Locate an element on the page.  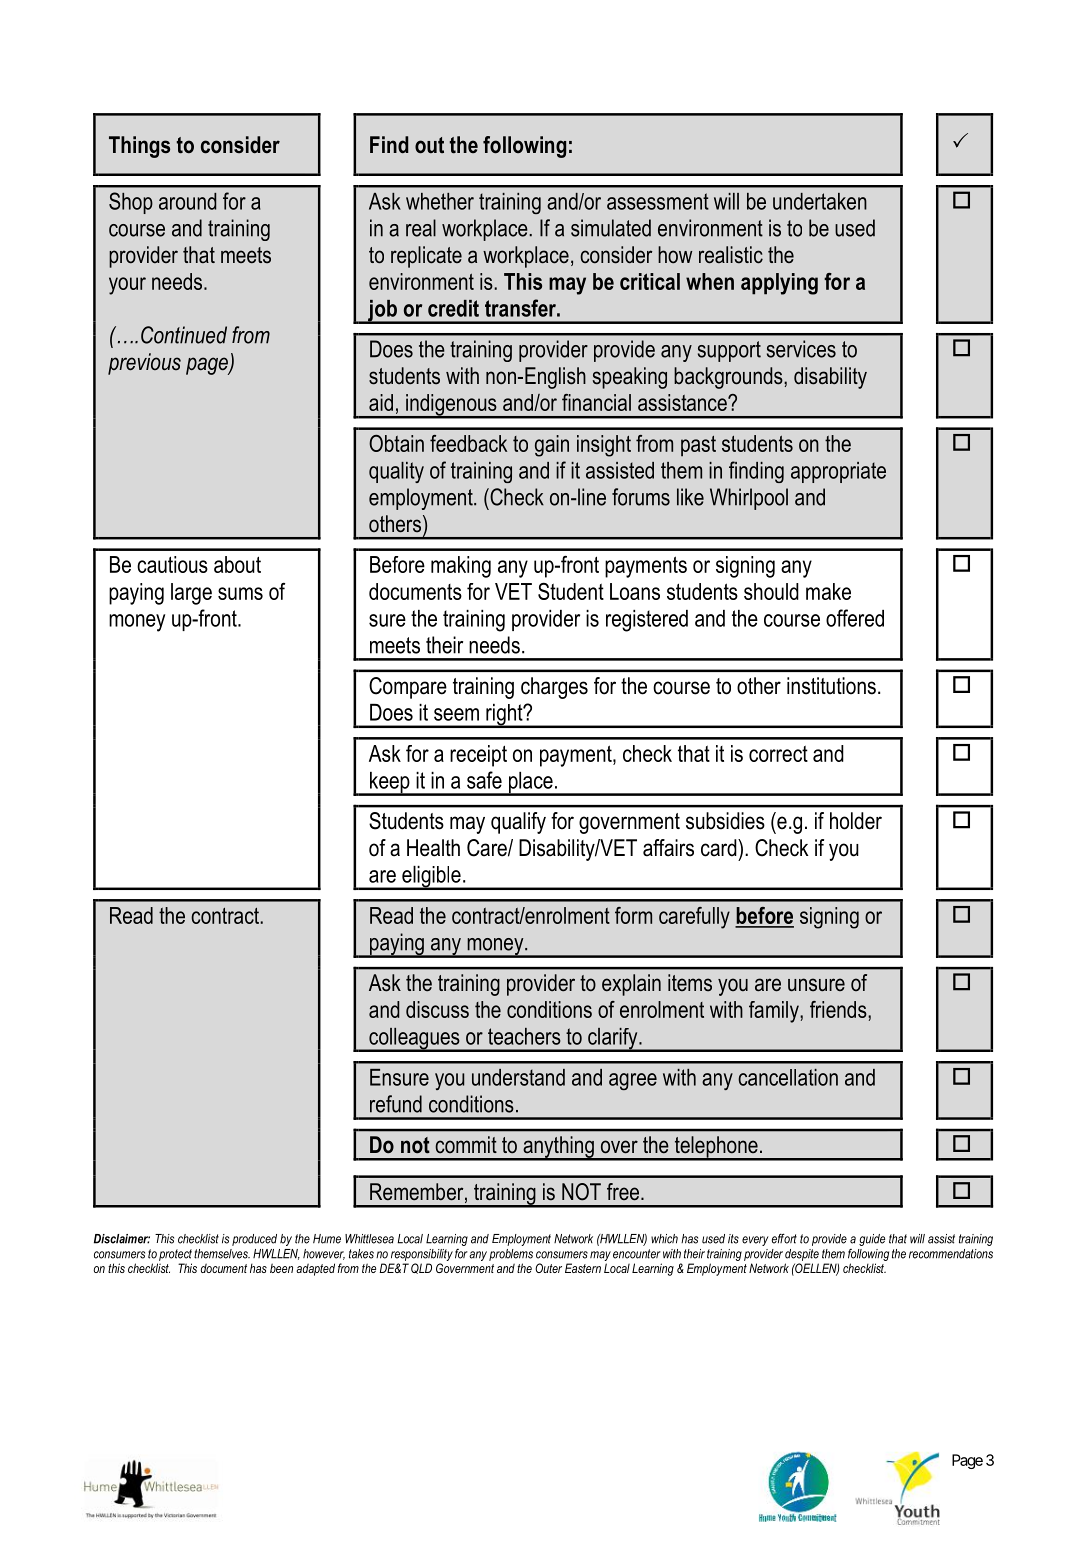
whether is located at coordinates (440, 201).
